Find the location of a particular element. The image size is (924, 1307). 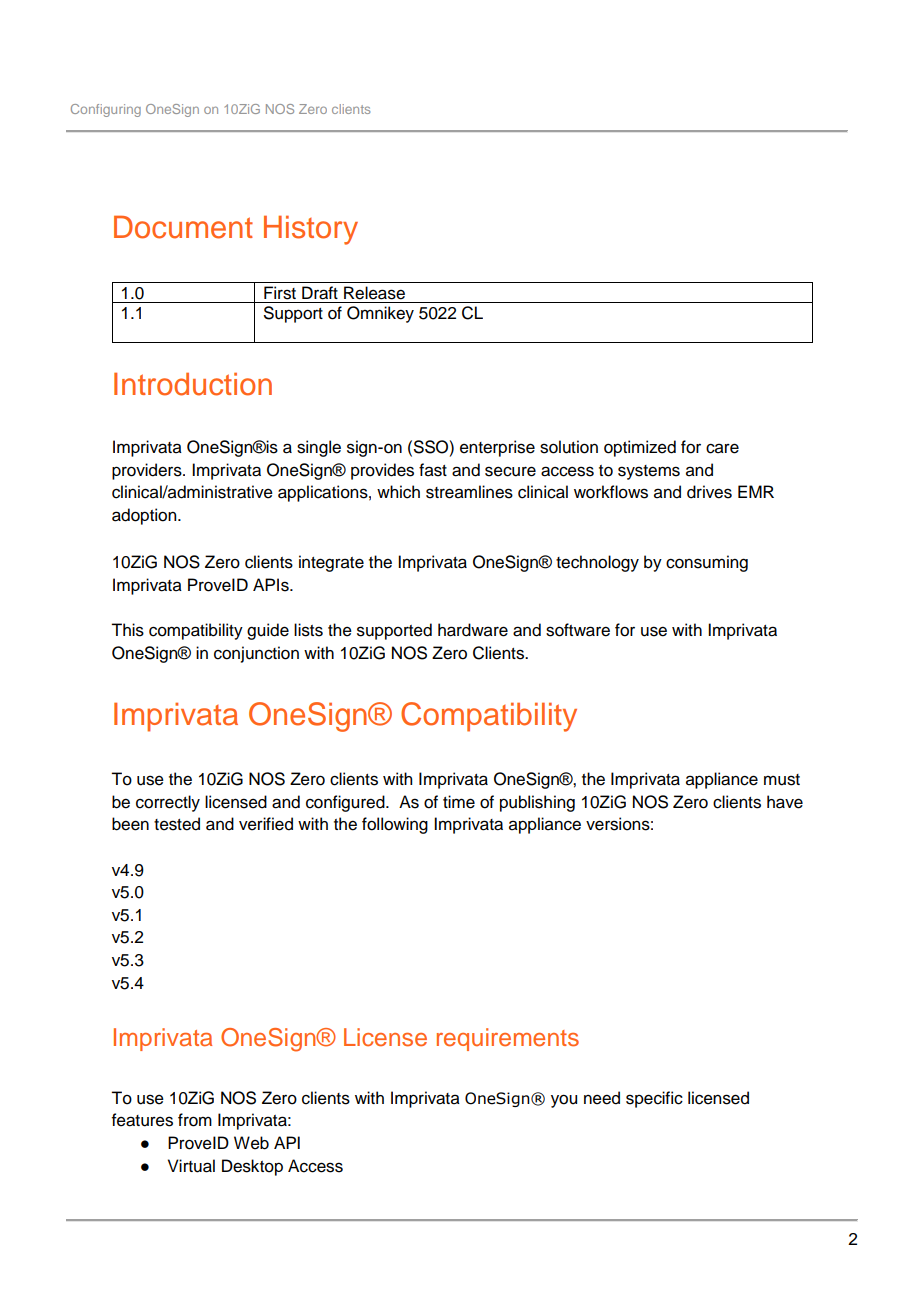

you is located at coordinates (564, 1101).
